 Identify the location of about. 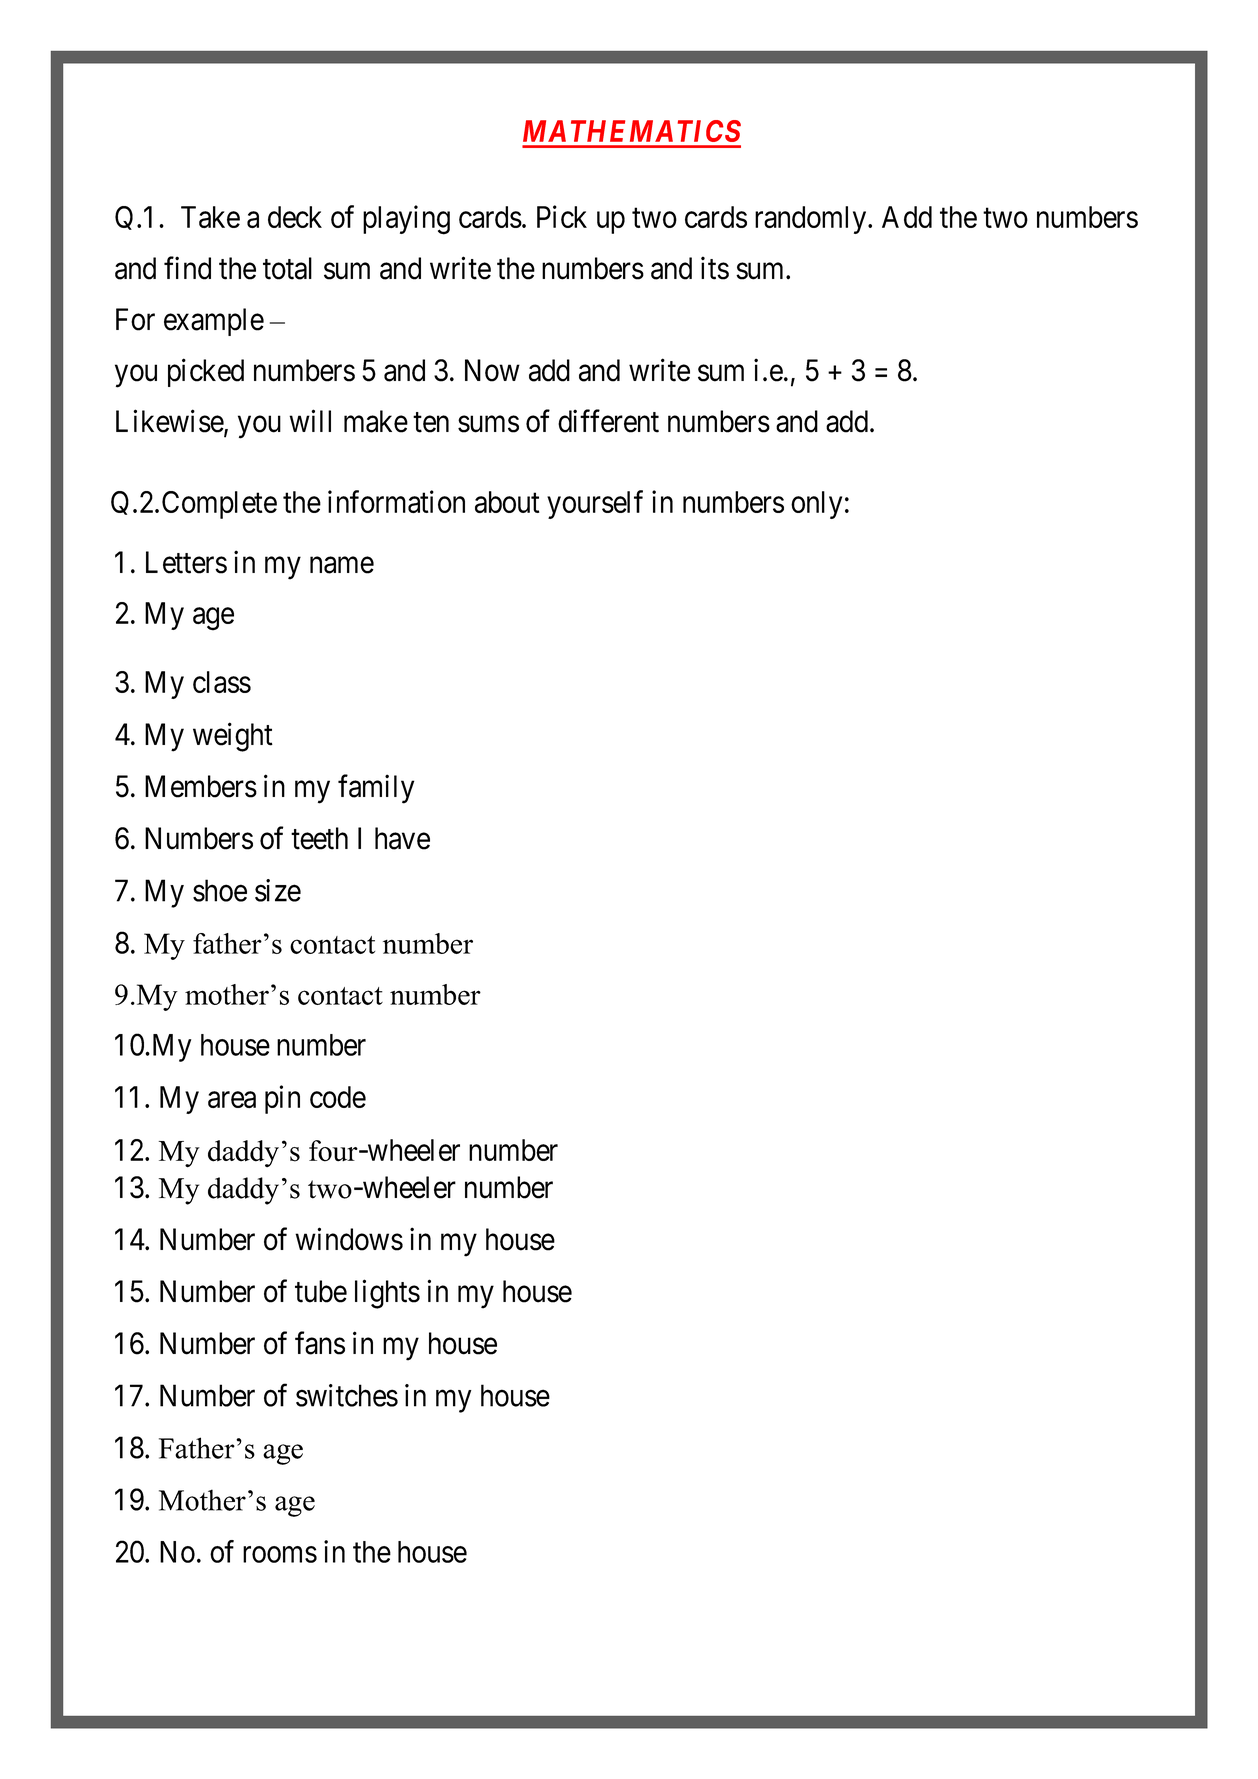
(507, 502).
